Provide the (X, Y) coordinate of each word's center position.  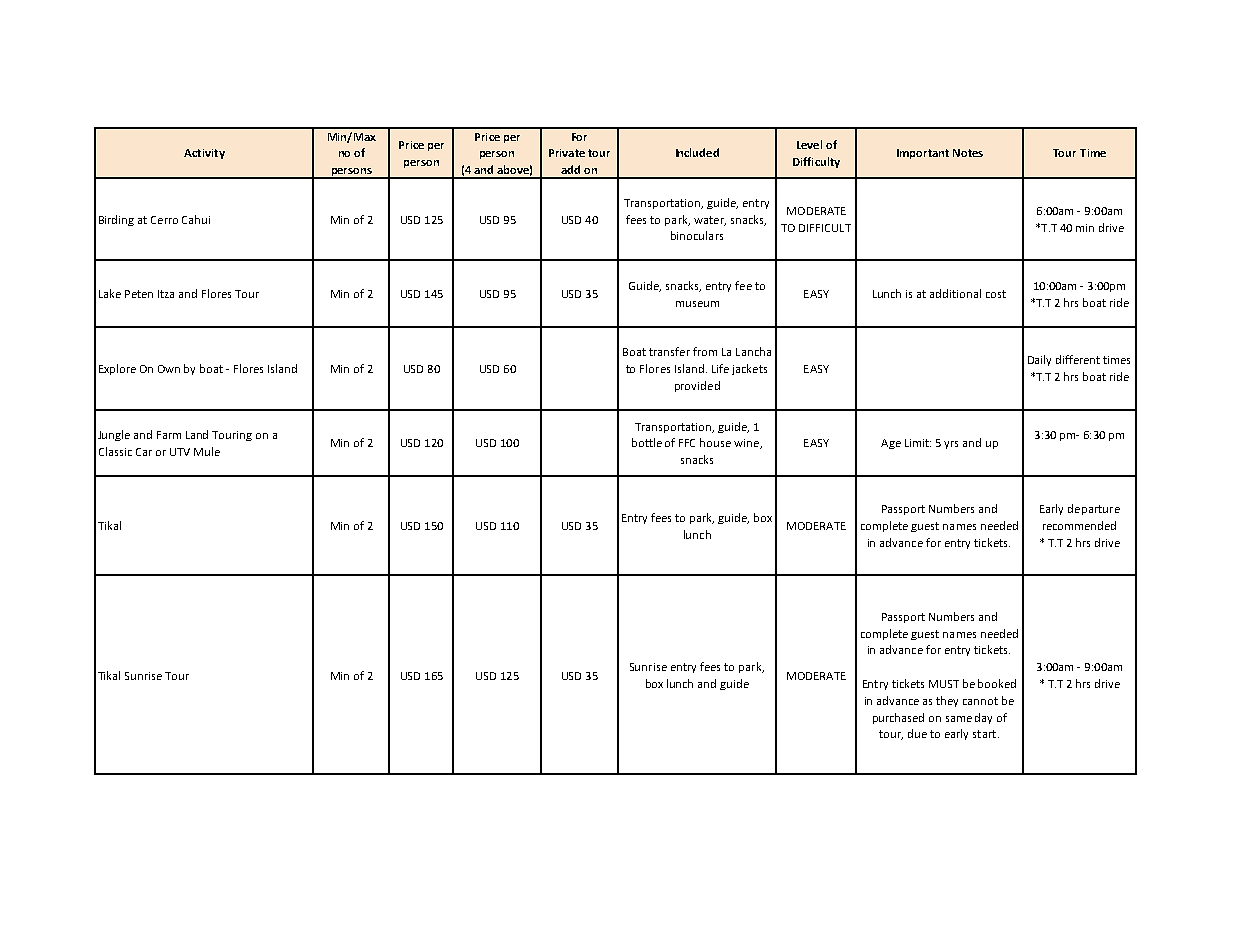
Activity (204, 154)
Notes (968, 153)
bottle (647, 442)
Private (567, 153)
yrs (951, 445)
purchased (898, 718)
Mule (207, 451)
